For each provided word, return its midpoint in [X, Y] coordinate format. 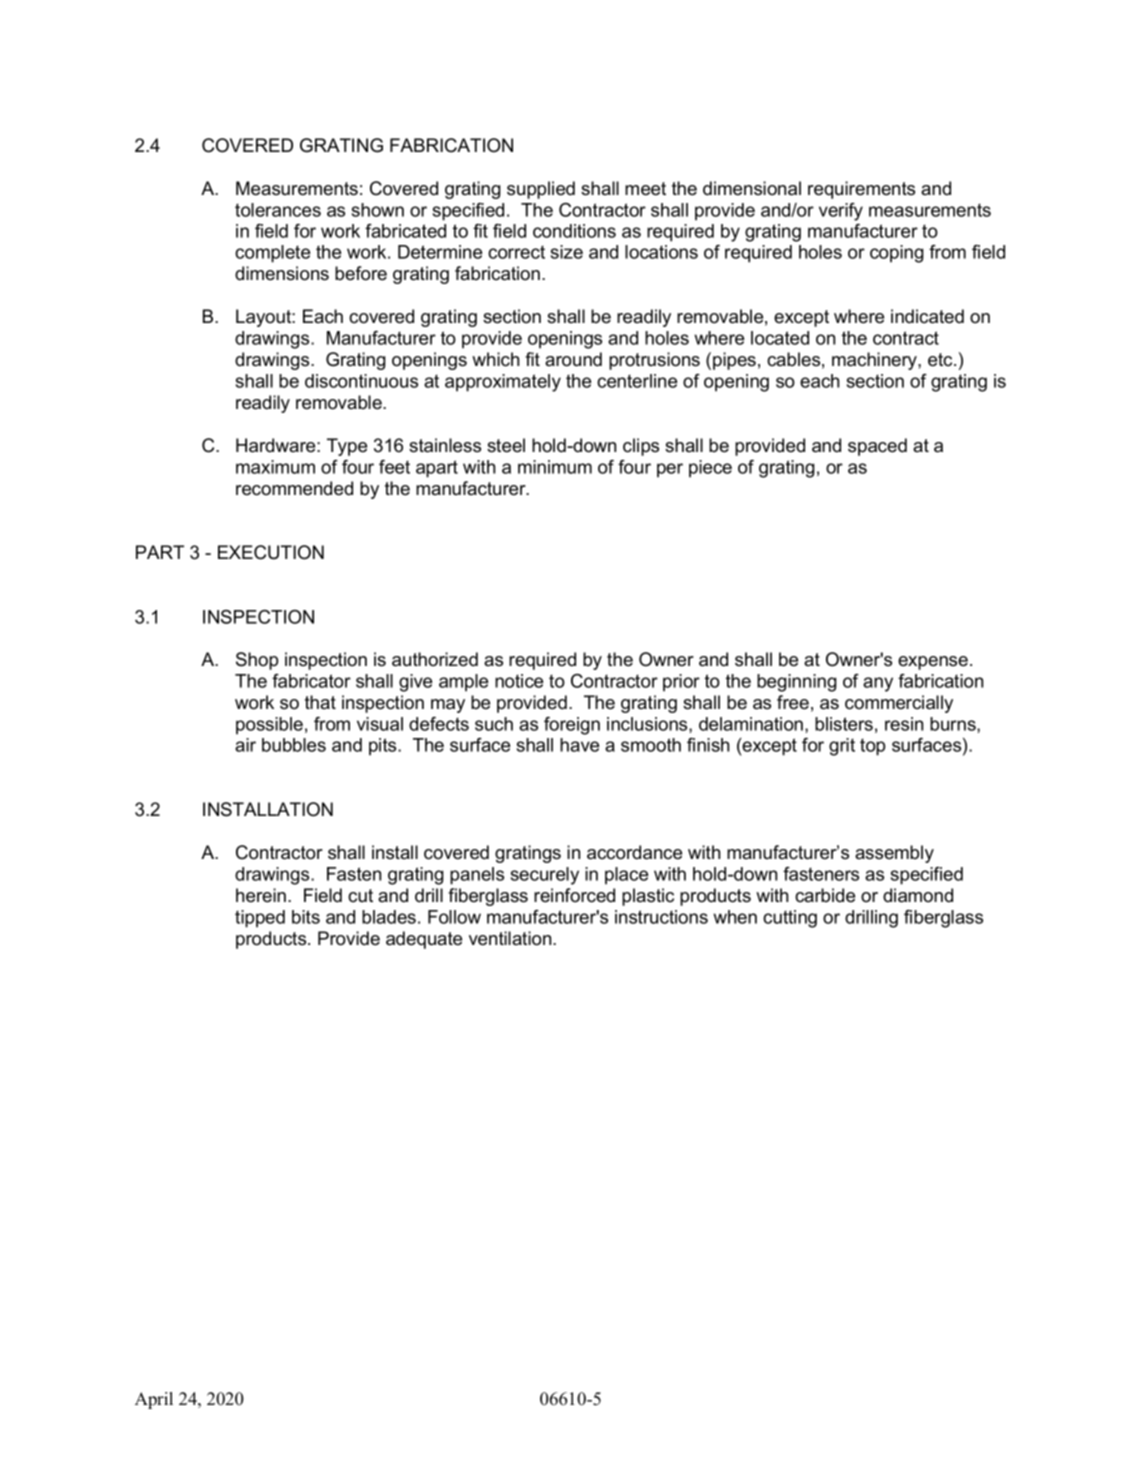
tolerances [278, 210]
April [154, 1400]
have [579, 745]
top [872, 747]
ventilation [511, 938]
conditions [574, 231]
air [245, 745]
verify [841, 212]
